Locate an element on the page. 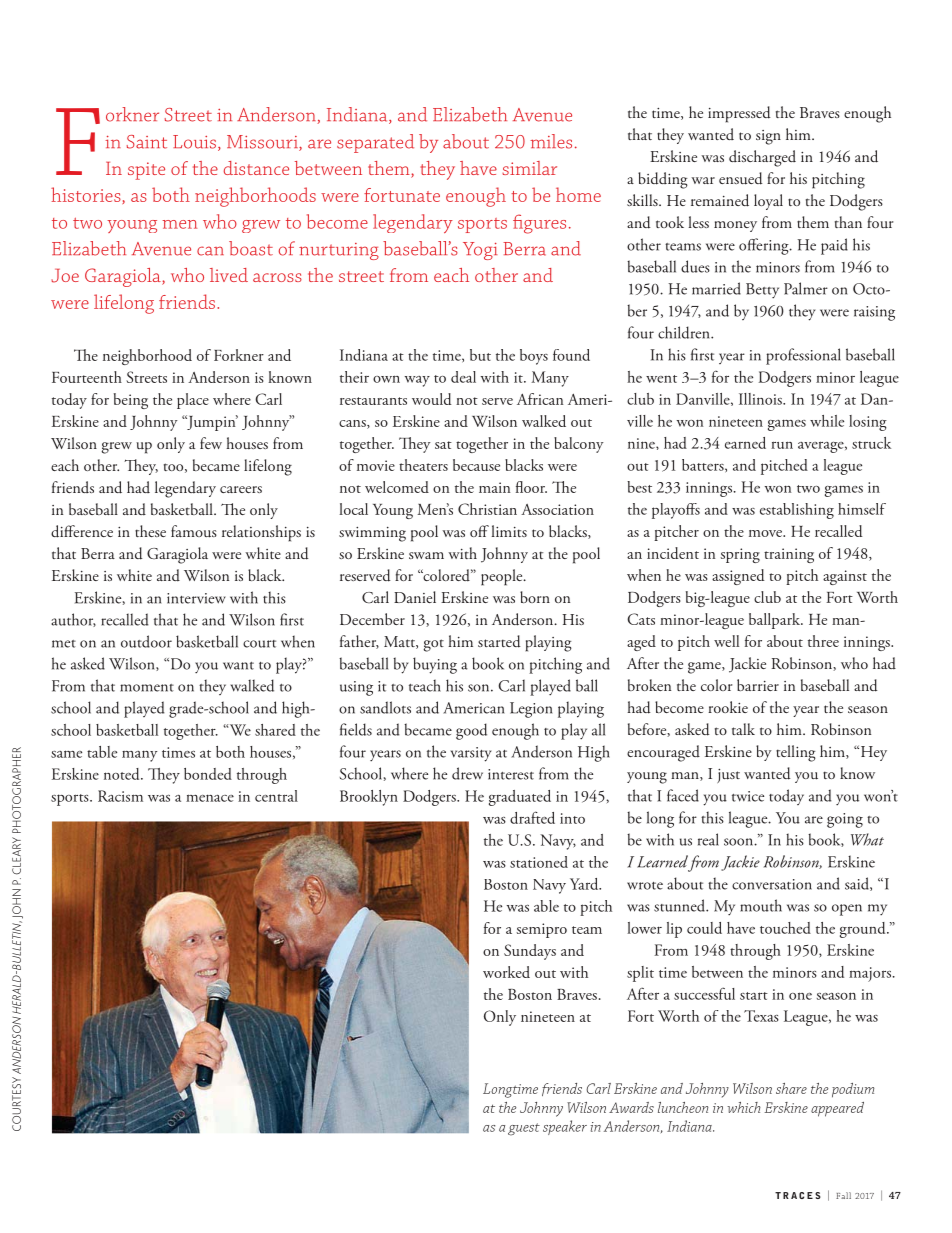  Fall is located at coordinates (843, 1195).
